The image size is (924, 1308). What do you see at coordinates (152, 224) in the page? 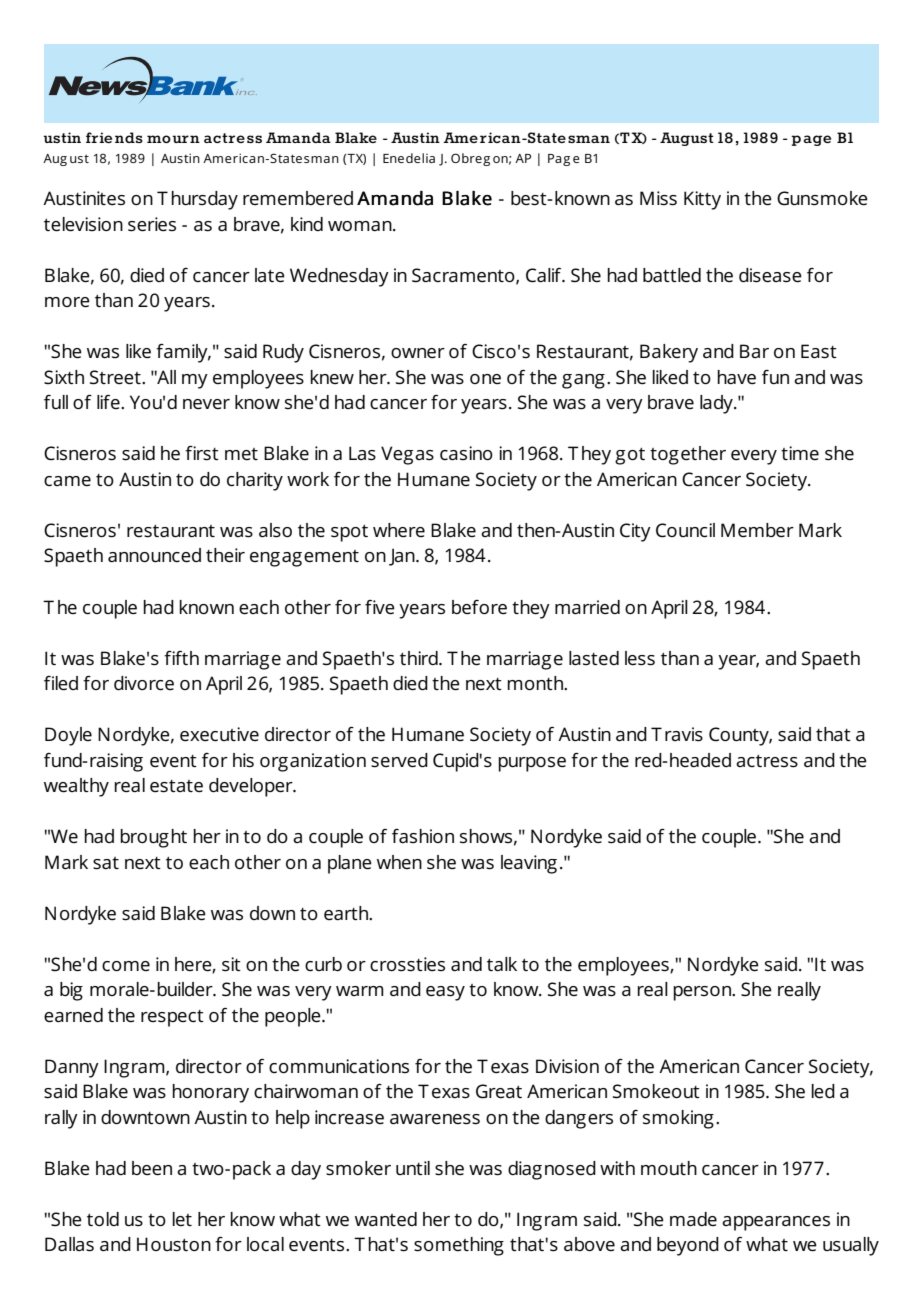
I see `series` at bounding box center [152, 224].
